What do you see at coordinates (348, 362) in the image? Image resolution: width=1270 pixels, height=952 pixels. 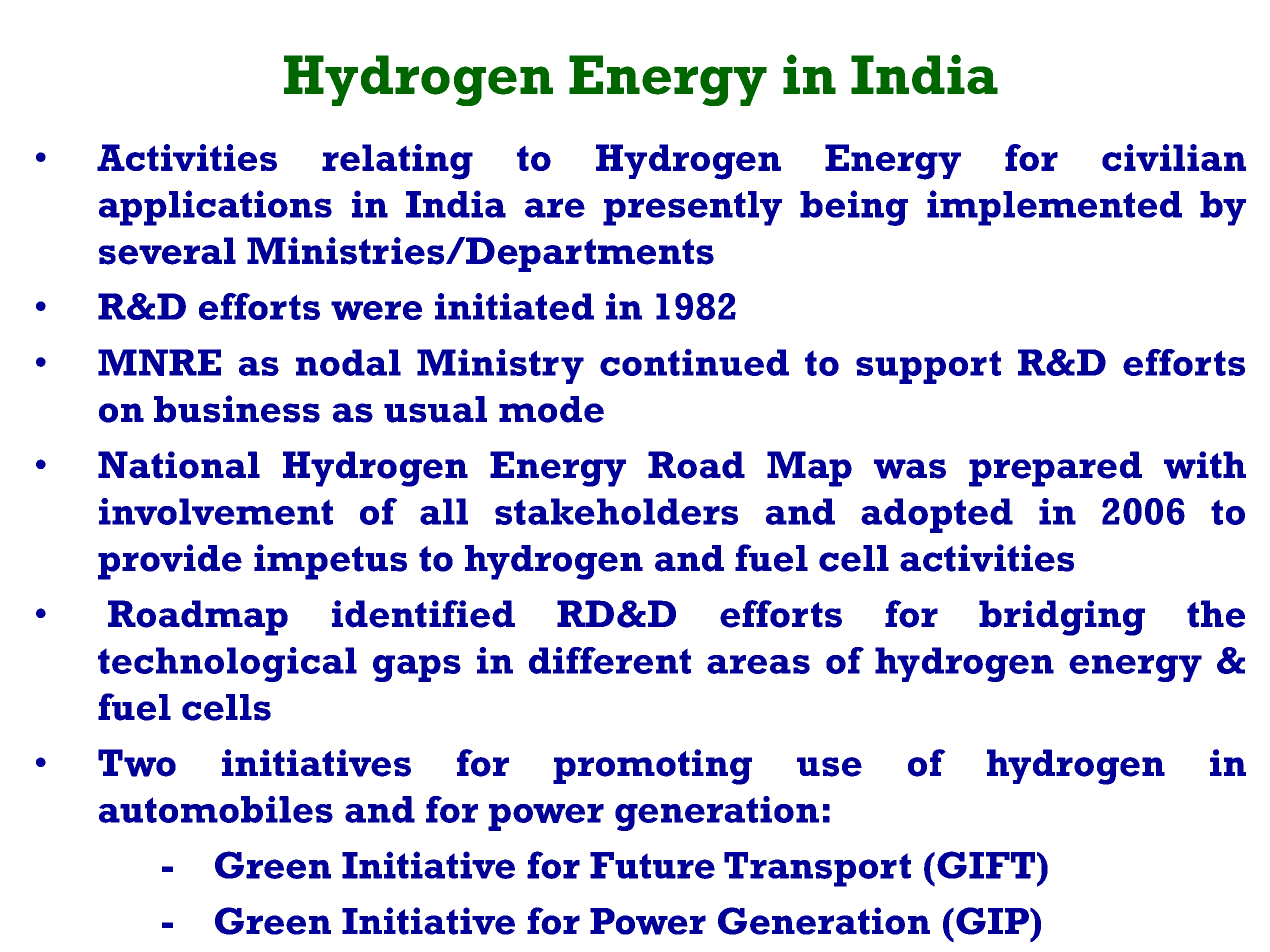 I see `nodal` at bounding box center [348, 362].
